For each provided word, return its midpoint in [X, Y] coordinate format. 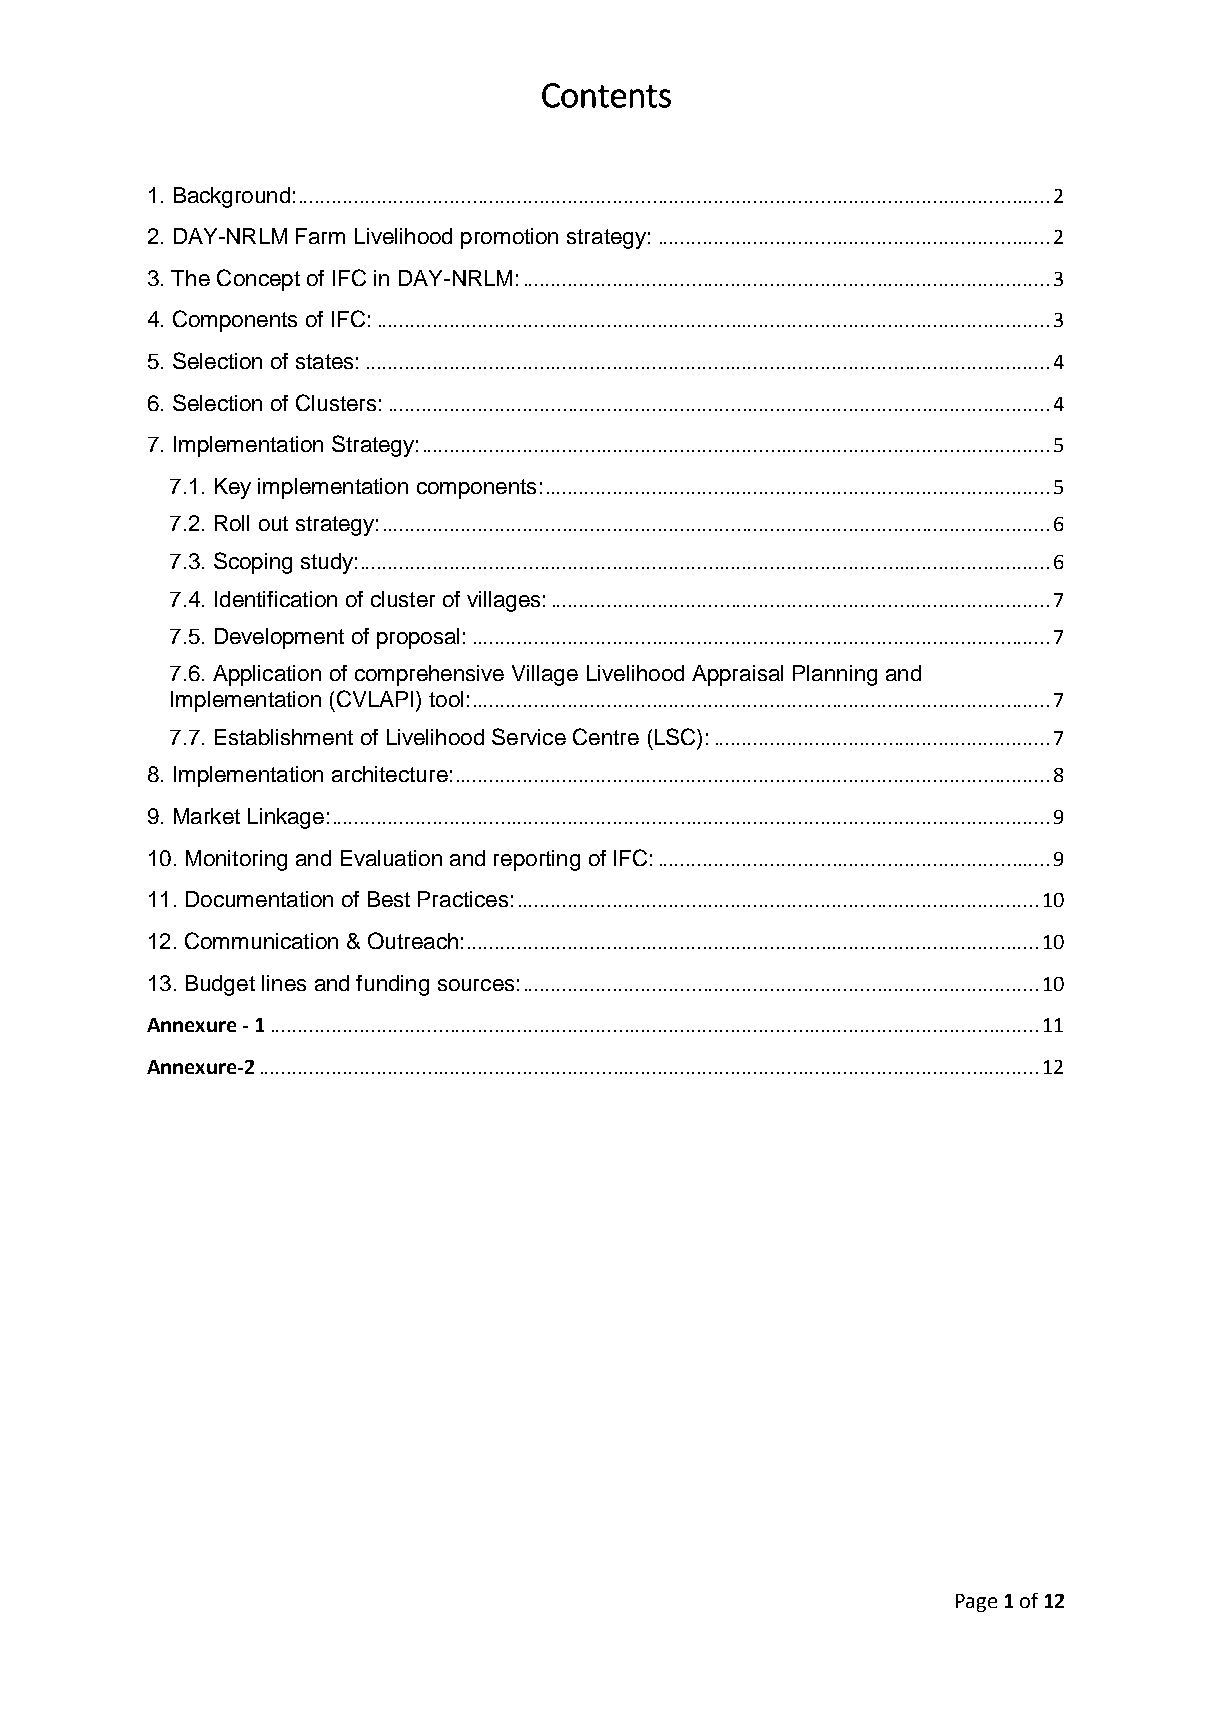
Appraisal [737, 675]
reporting [537, 860]
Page [976, 1603]
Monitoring [236, 860]
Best [389, 899]
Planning [835, 675]
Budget [220, 985]
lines [284, 983]
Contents [606, 95]
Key [233, 488]
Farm [320, 236]
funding [392, 985]
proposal [418, 638]
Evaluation [391, 858]
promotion [509, 238]
